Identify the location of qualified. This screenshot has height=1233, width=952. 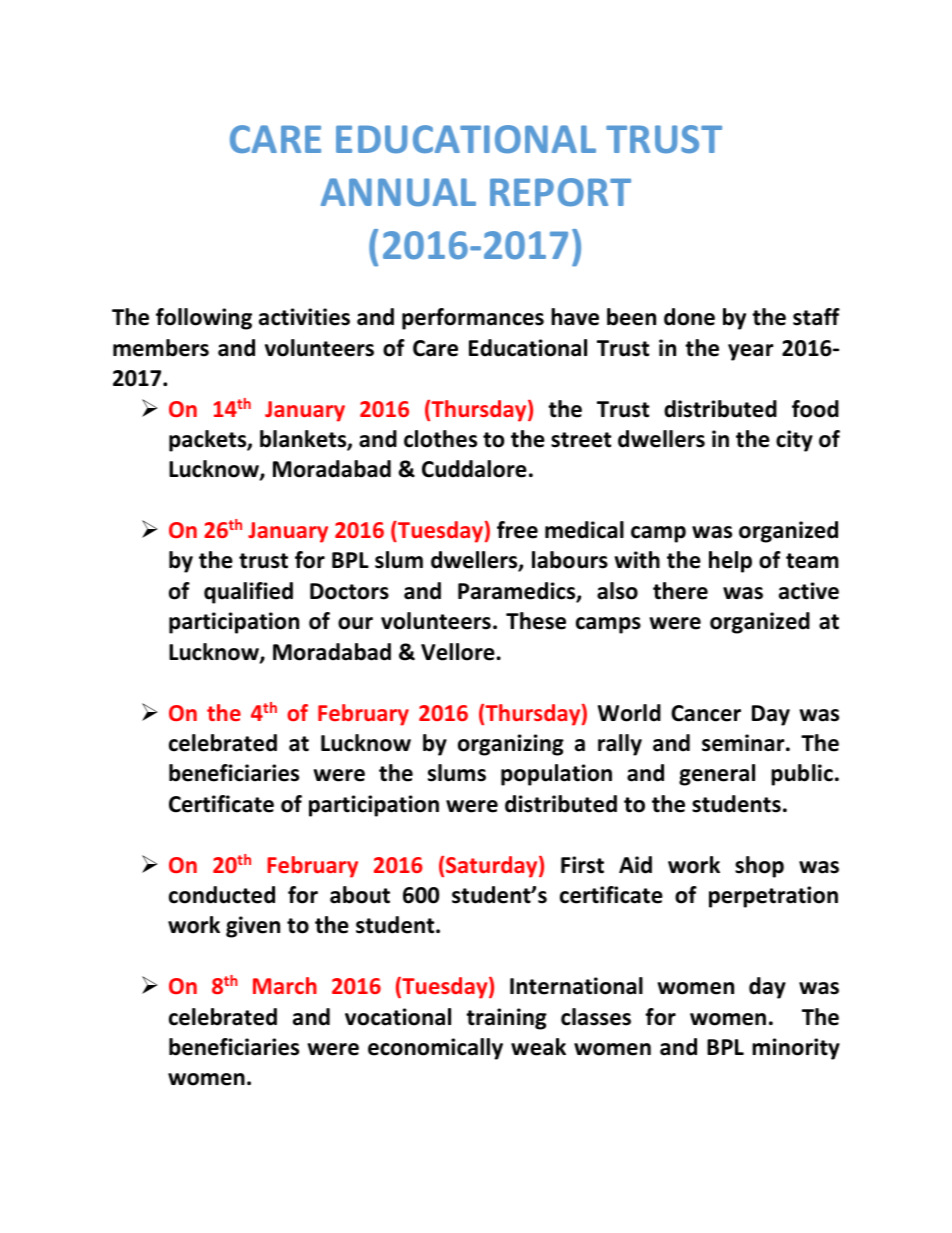
(248, 593).
